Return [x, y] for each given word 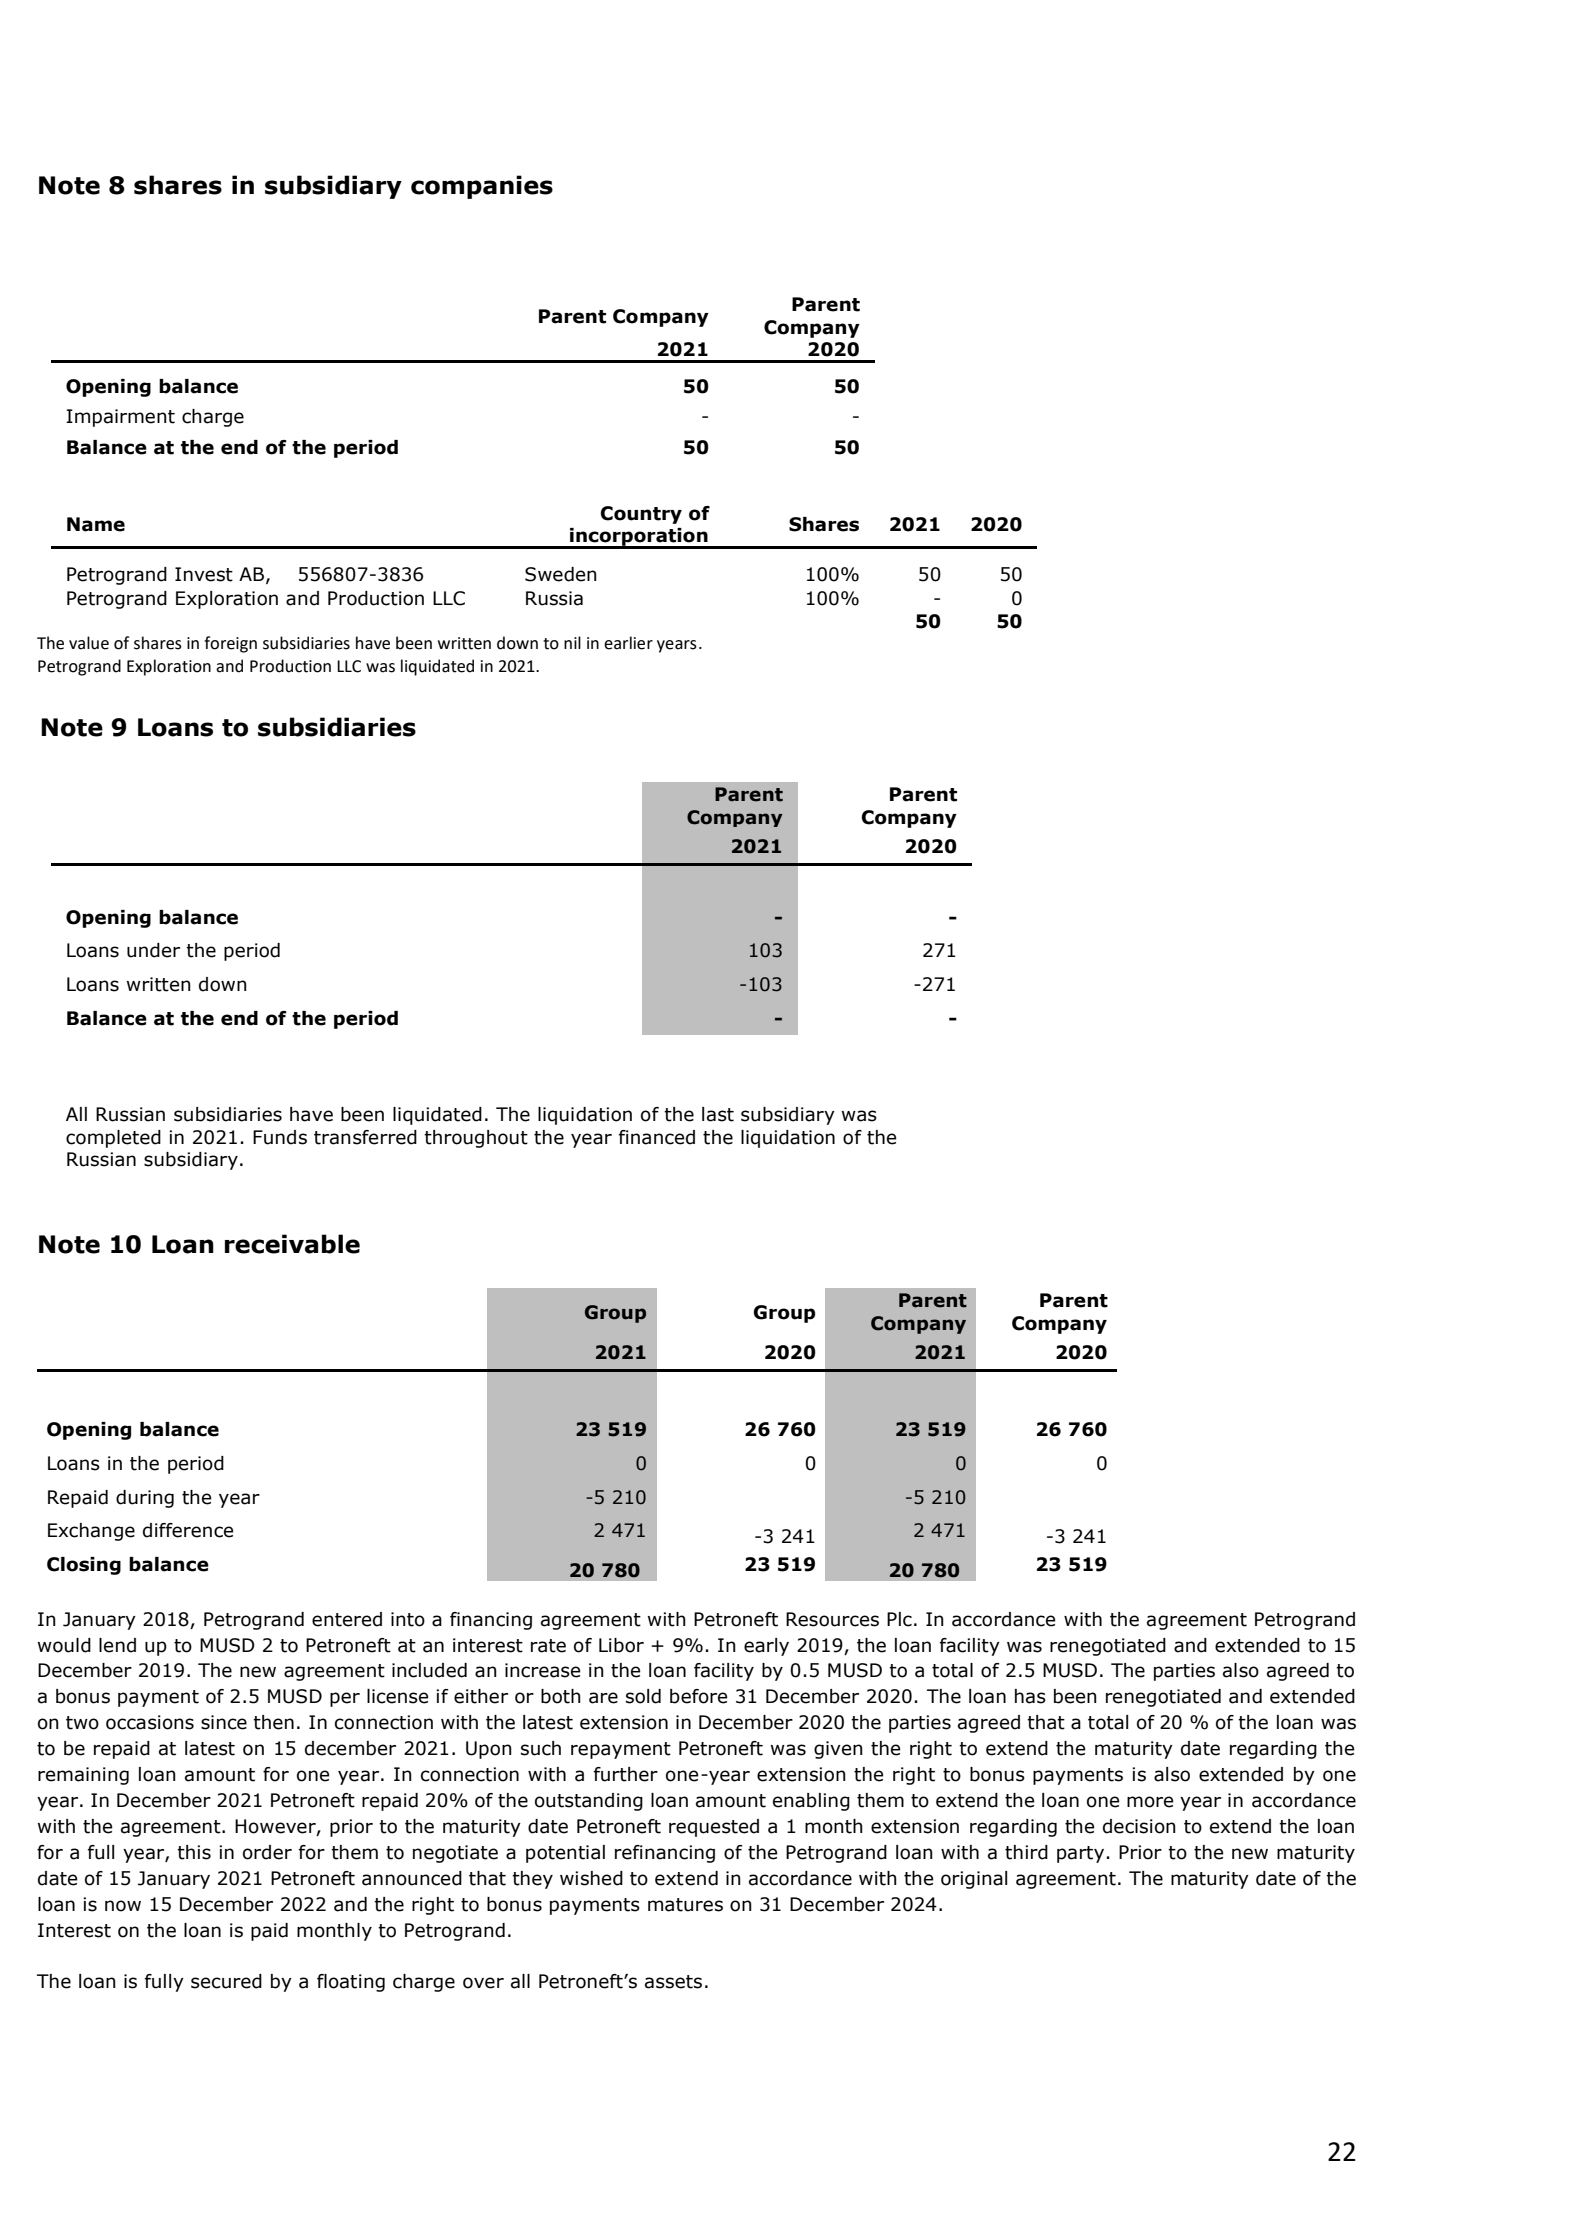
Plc [899, 1619]
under [153, 950]
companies [482, 187]
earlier [628, 643]
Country [641, 515]
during [145, 1499]
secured [226, 1981]
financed [657, 1137]
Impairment [120, 418]
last [718, 1114]
